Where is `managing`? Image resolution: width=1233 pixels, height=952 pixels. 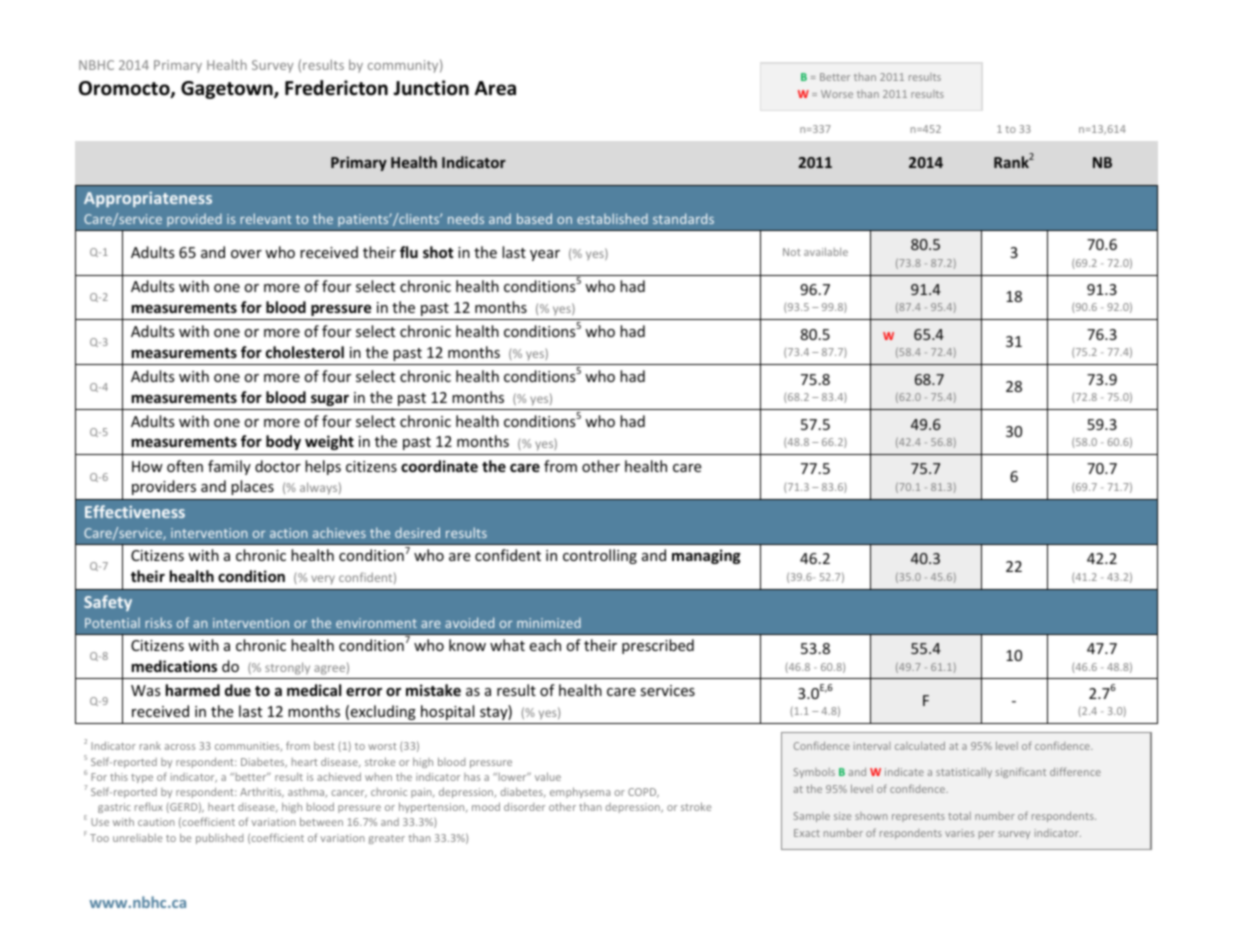
managing is located at coordinates (706, 556).
